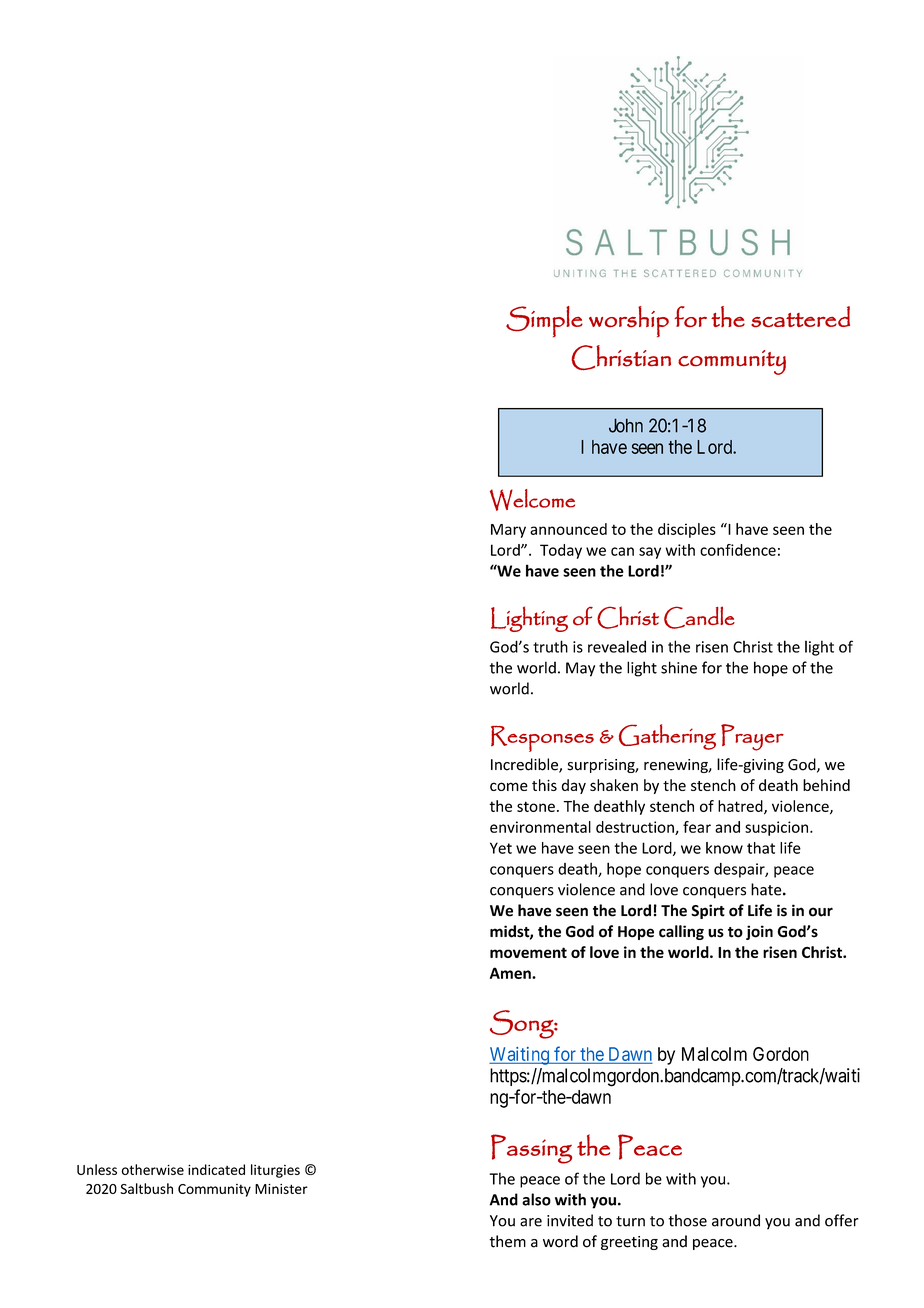  I want to click on them, so click(507, 1241).
